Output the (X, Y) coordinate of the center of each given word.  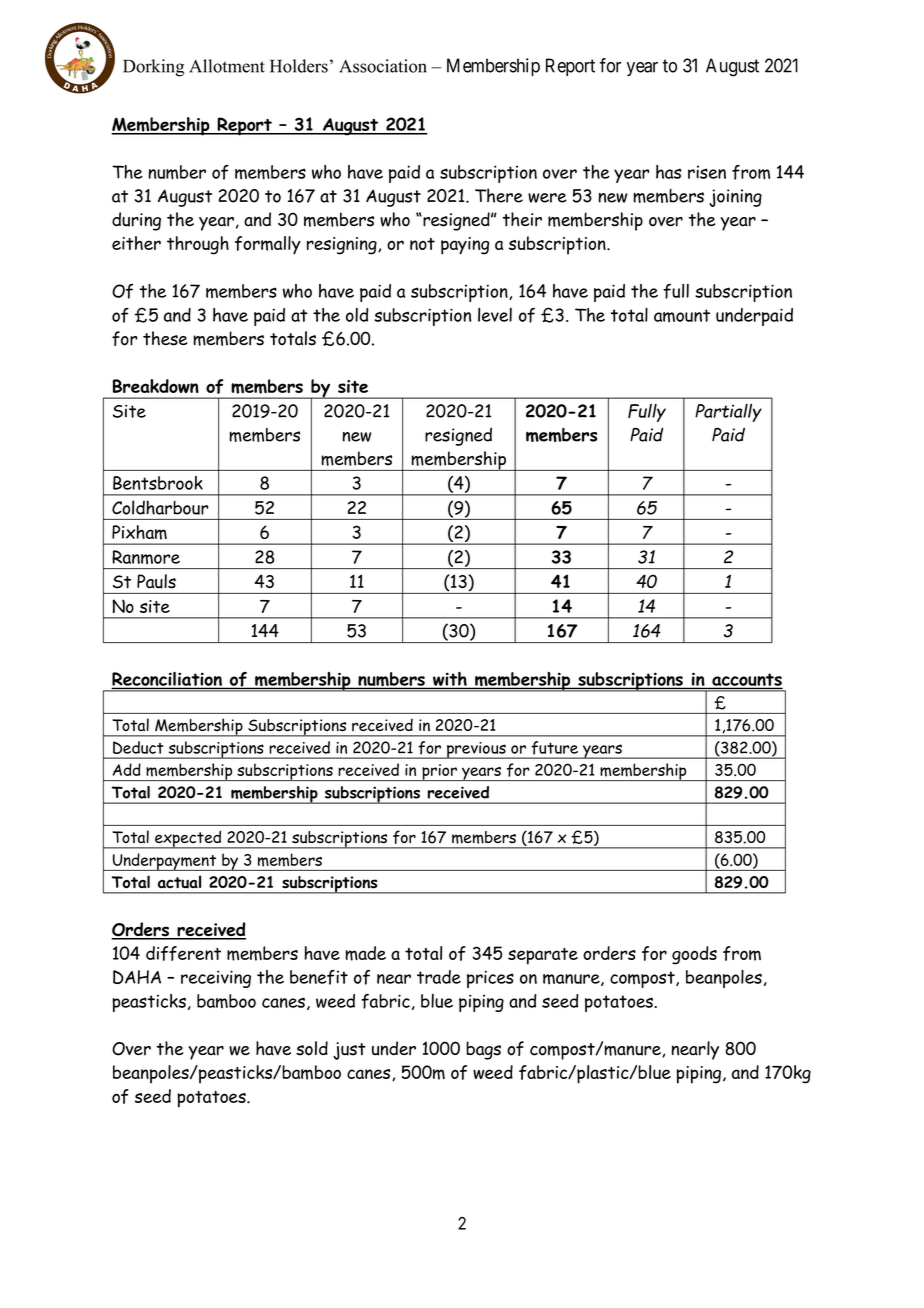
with (450, 680)
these (165, 338)
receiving (216, 979)
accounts (746, 681)
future (555, 747)
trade (439, 977)
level (495, 315)
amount (682, 315)
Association (383, 66)
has (668, 172)
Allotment (227, 66)
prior (439, 772)
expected (188, 839)
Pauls (156, 581)
